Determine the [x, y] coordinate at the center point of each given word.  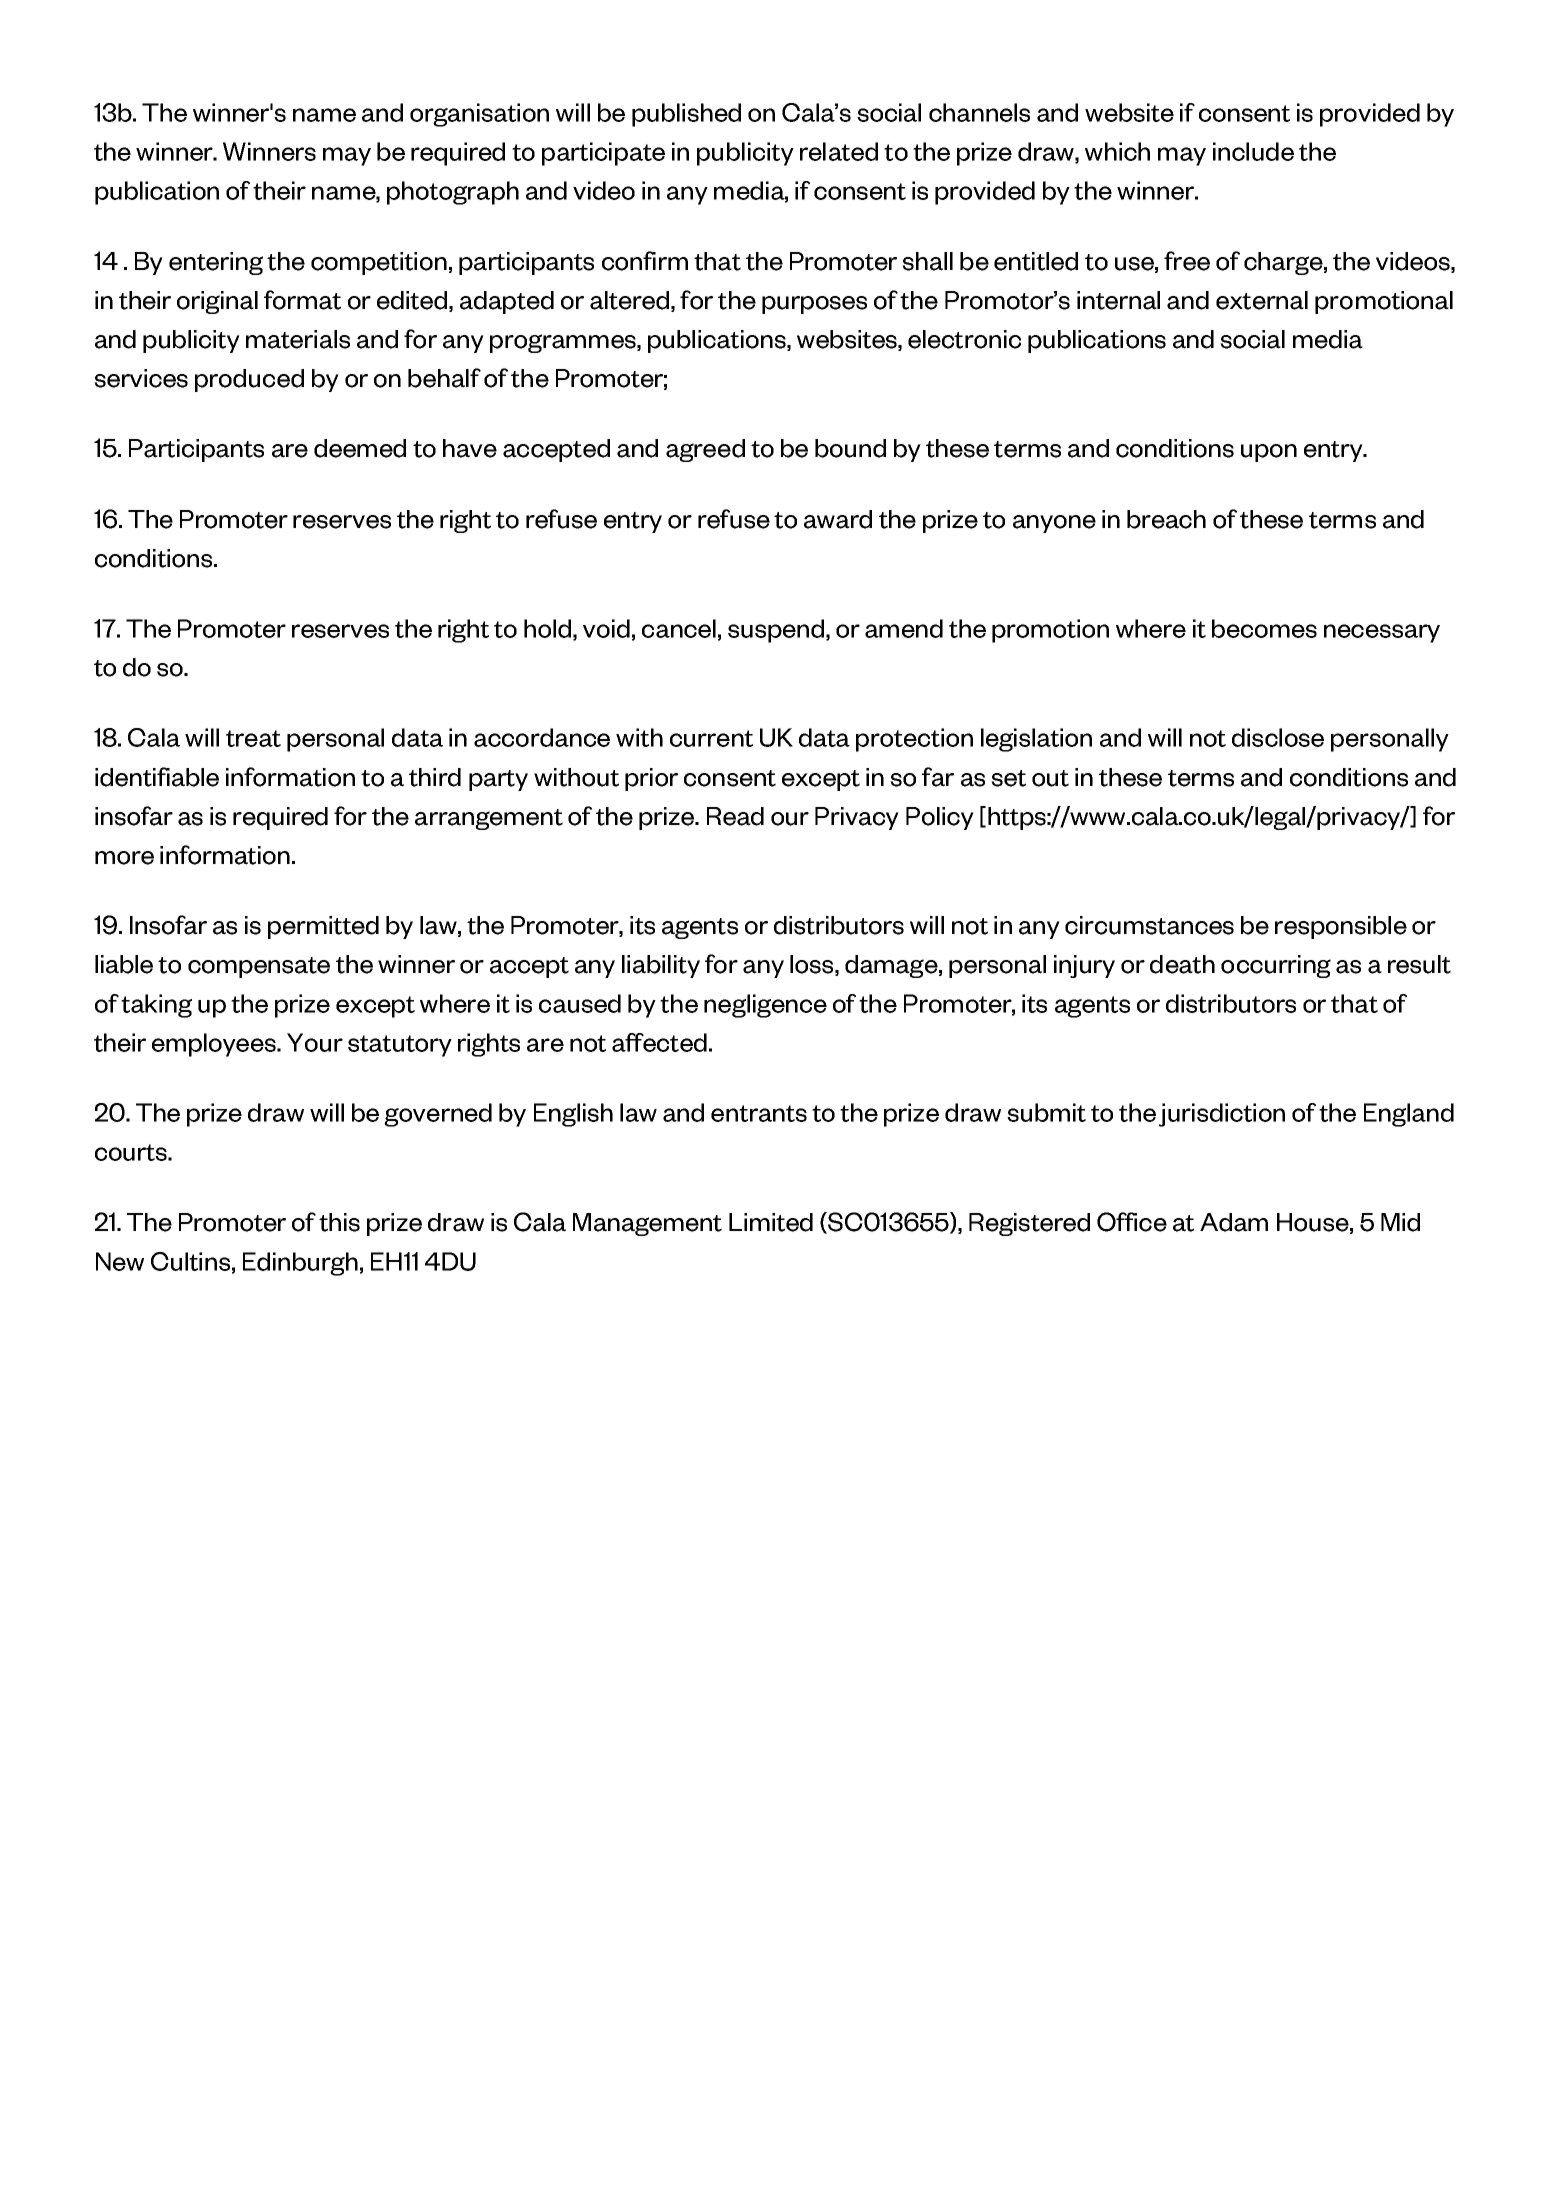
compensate [259, 967]
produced [249, 380]
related [839, 151]
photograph [453, 193]
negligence [765, 1006]
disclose [1278, 737]
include [1253, 151]
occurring [1276, 966]
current [711, 738]
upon [1269, 453]
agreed [705, 450]
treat [253, 738]
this [339, 1222]
